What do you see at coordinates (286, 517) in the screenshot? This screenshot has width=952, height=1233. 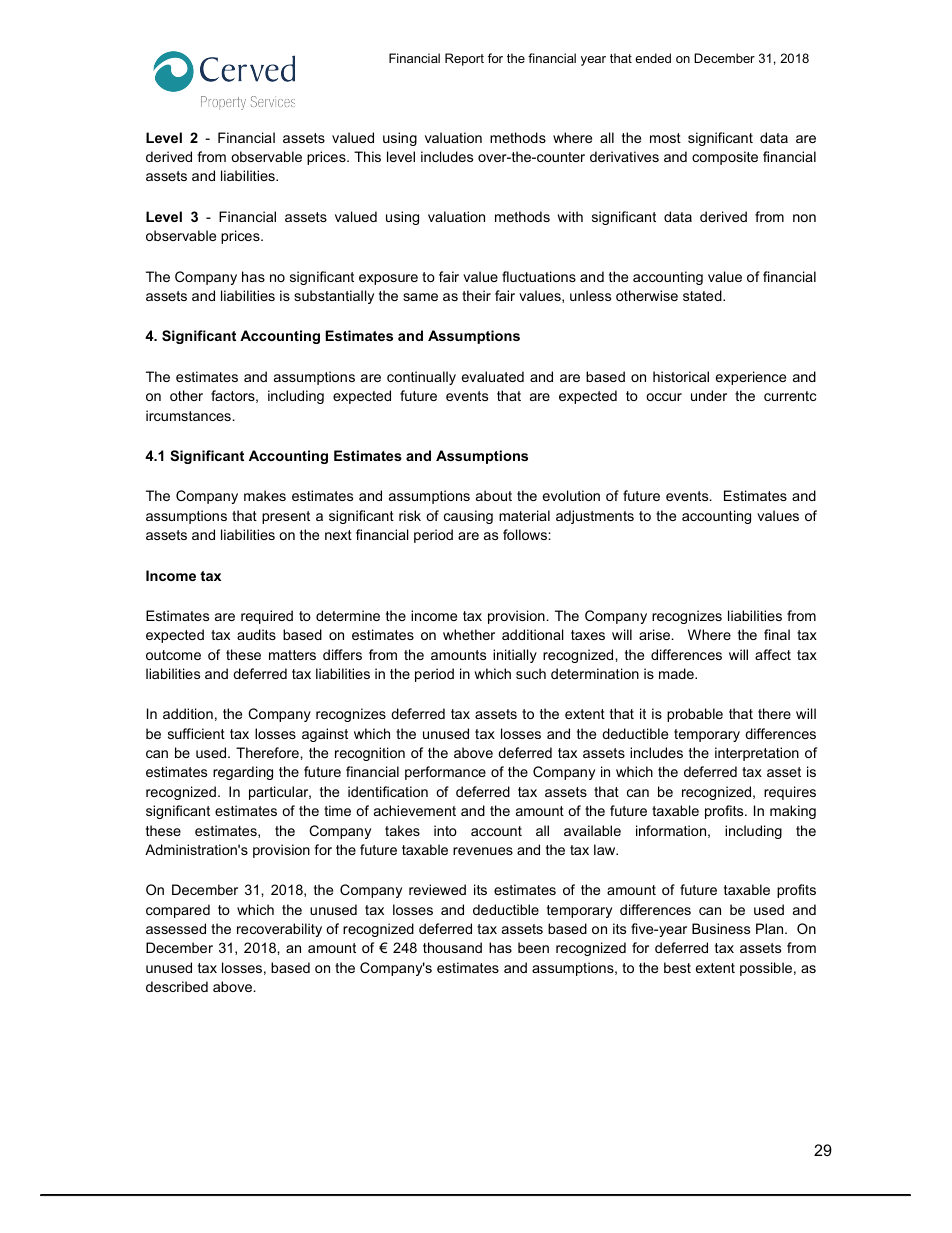 I see `present` at bounding box center [286, 517].
